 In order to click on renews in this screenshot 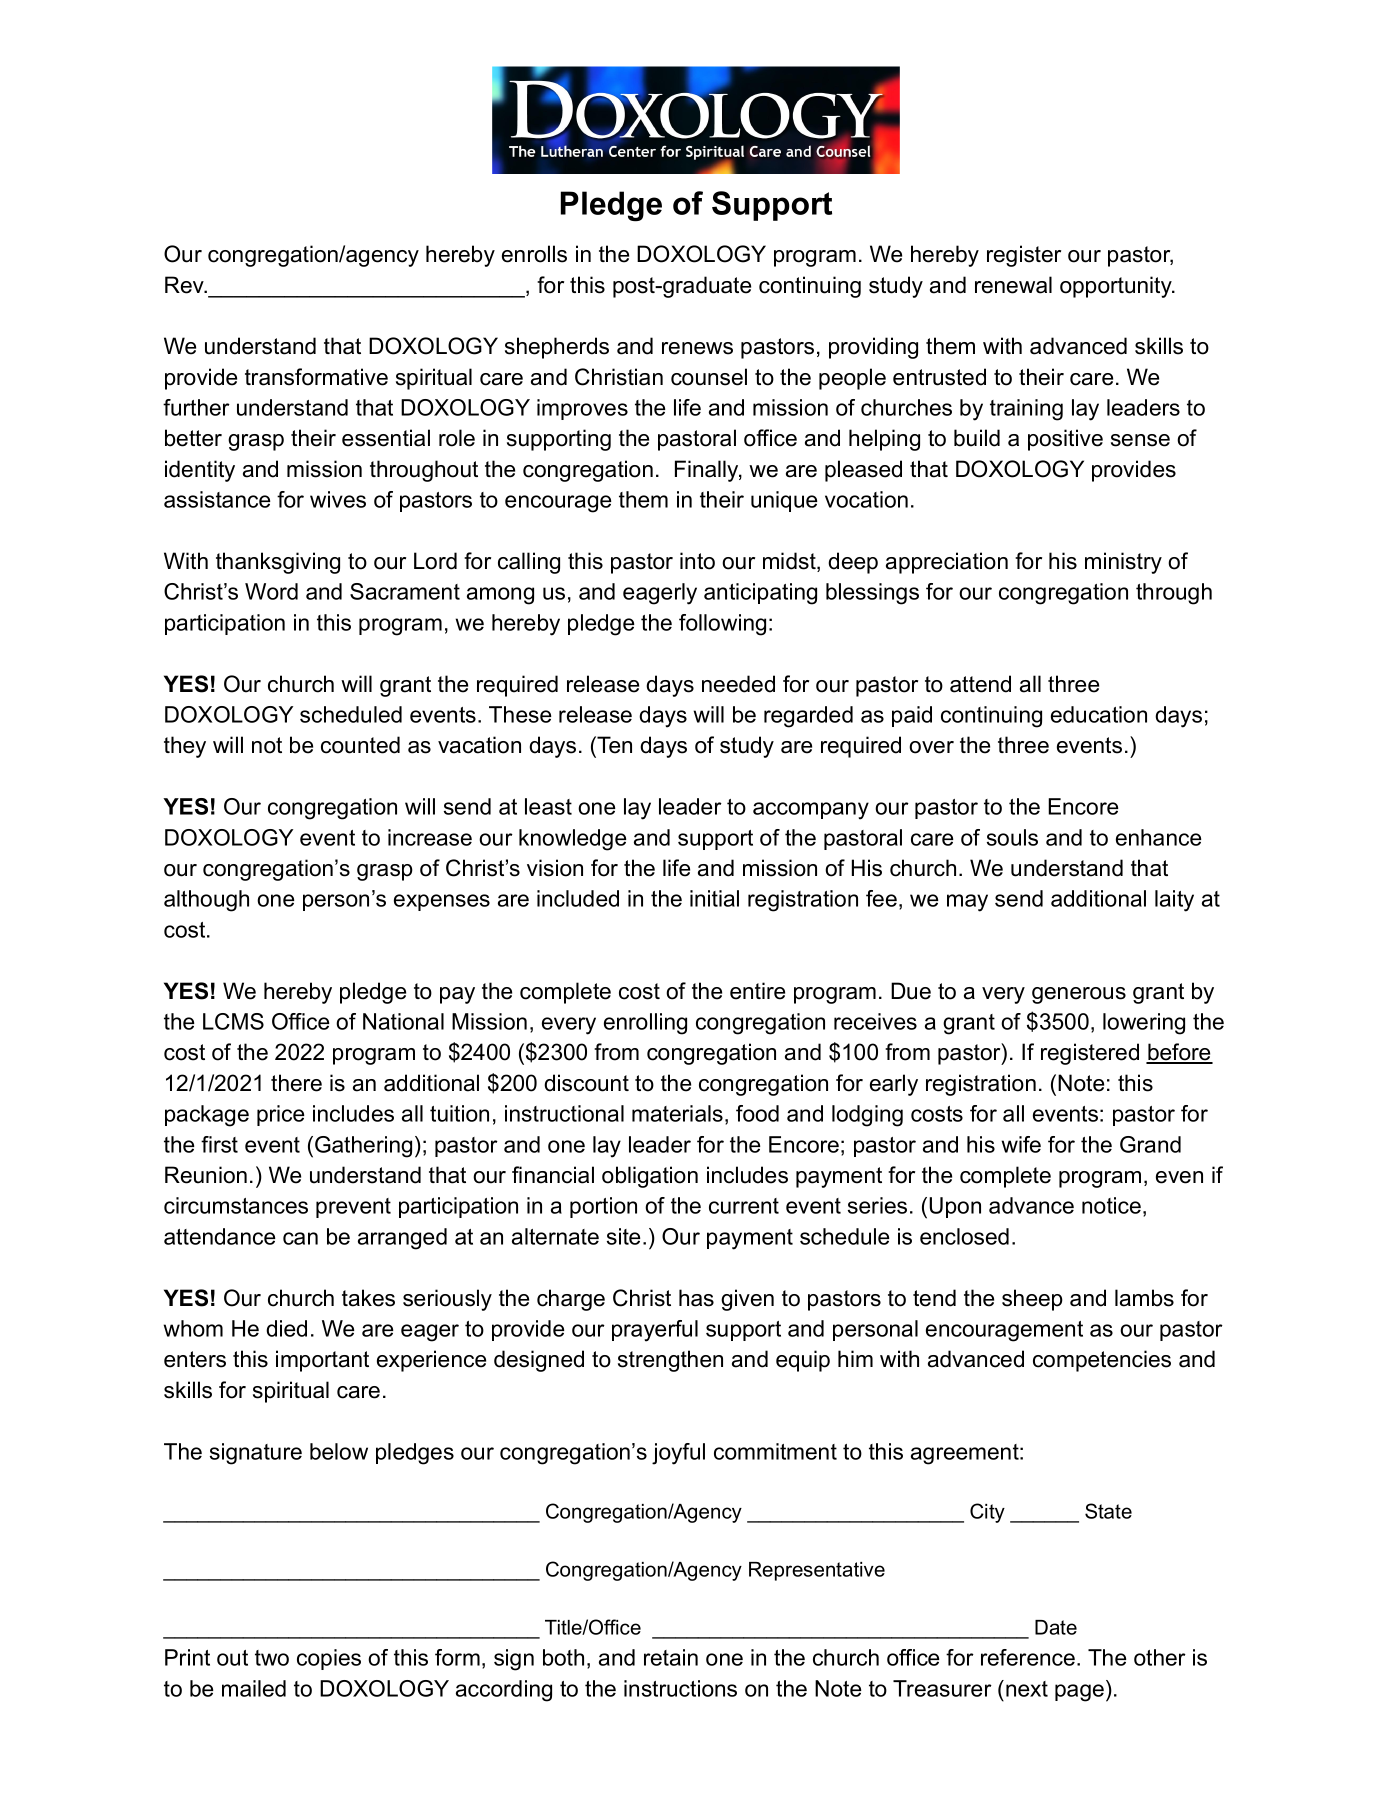, I will do `click(697, 348)`.
